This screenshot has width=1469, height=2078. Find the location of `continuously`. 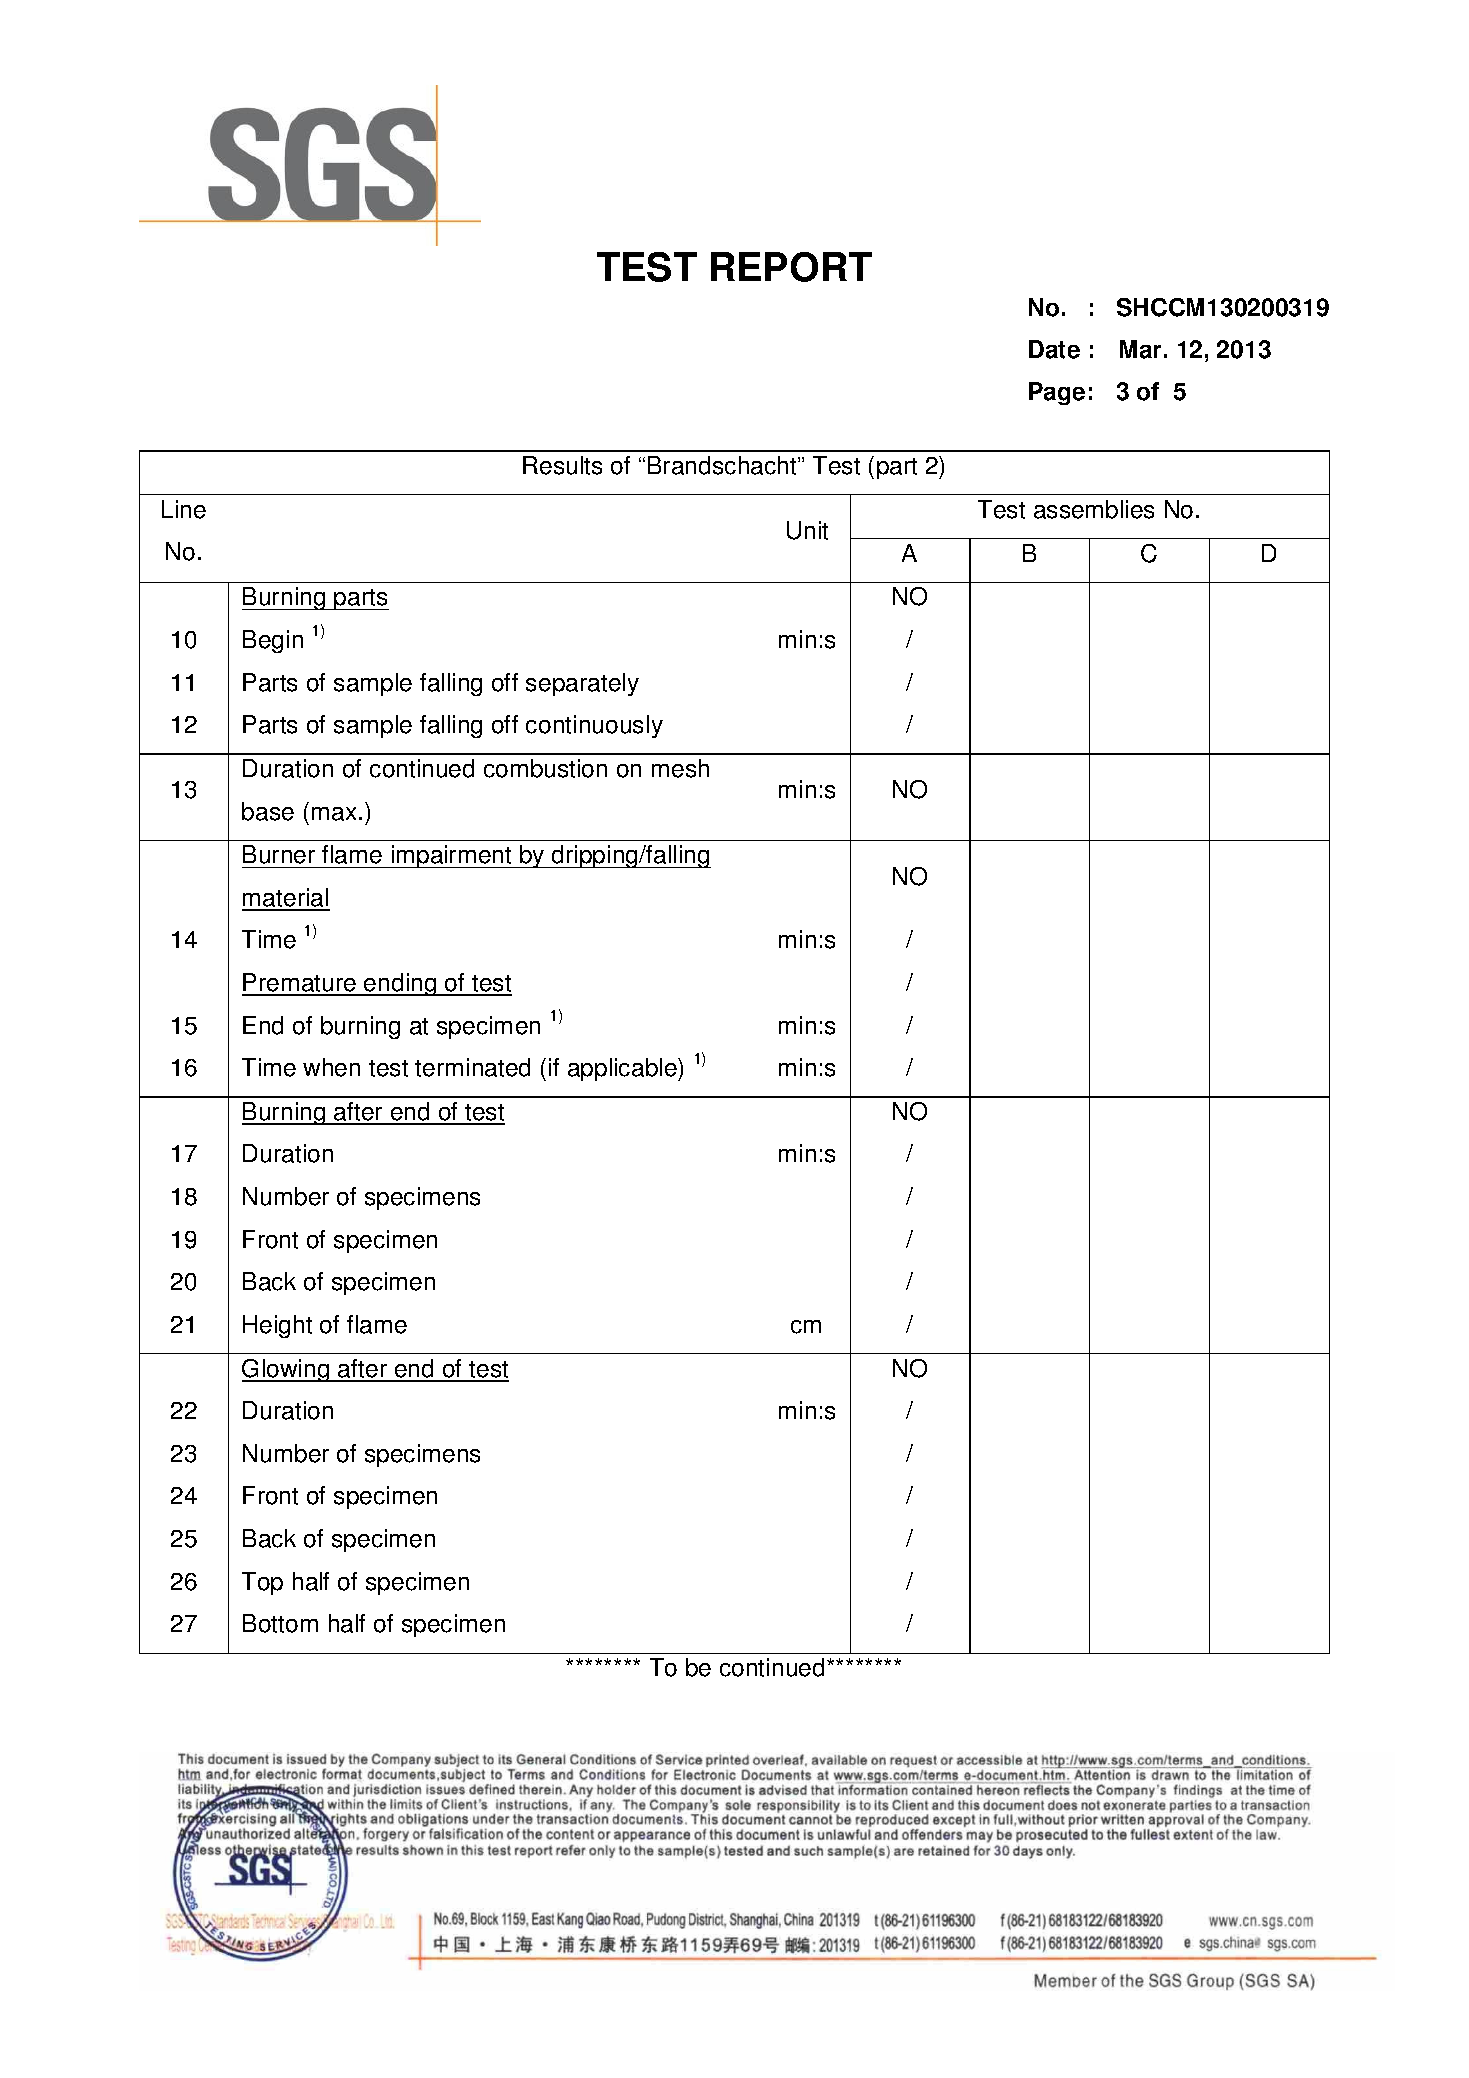

continuously is located at coordinates (594, 726).
